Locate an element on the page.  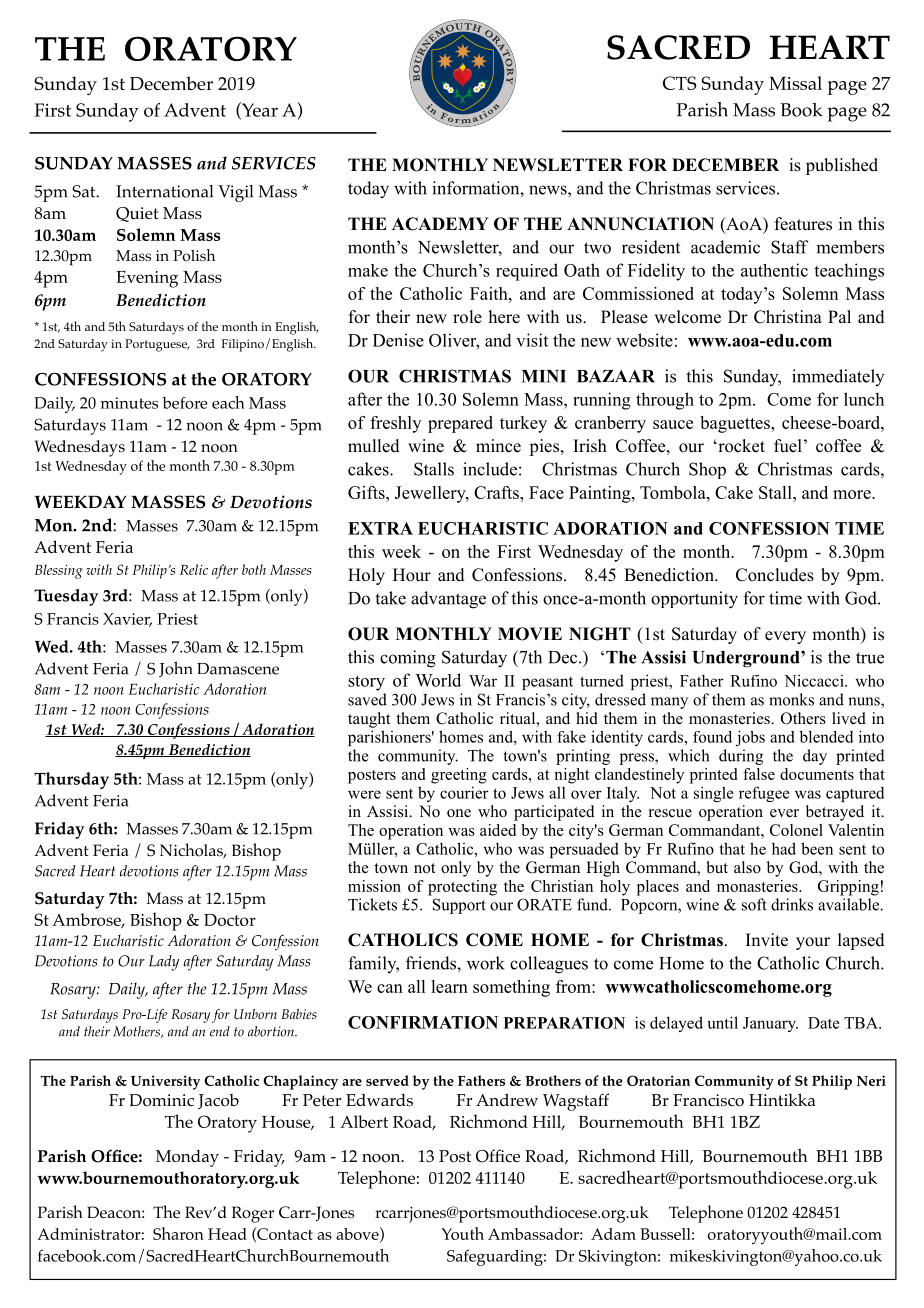
World is located at coordinates (438, 680).
